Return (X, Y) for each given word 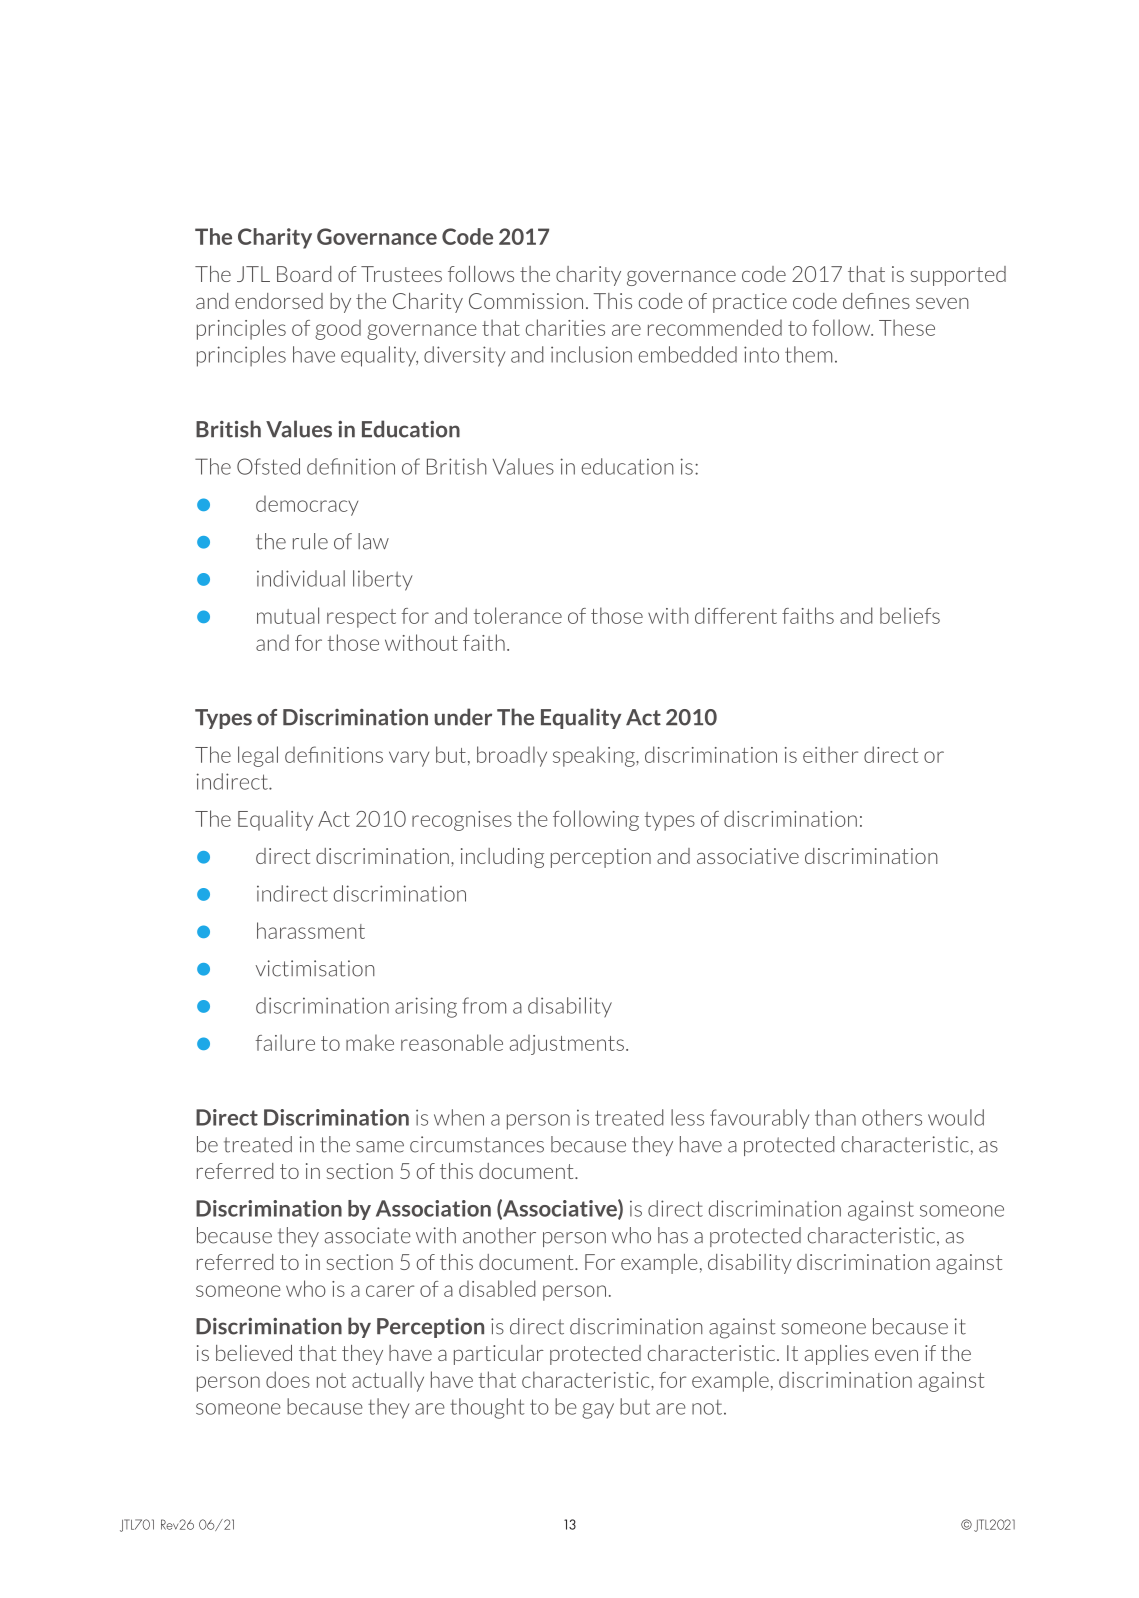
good (338, 329)
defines (876, 301)
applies (837, 1355)
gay (598, 1411)
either (830, 754)
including (502, 858)
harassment (311, 930)
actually (388, 1381)
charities (565, 327)
